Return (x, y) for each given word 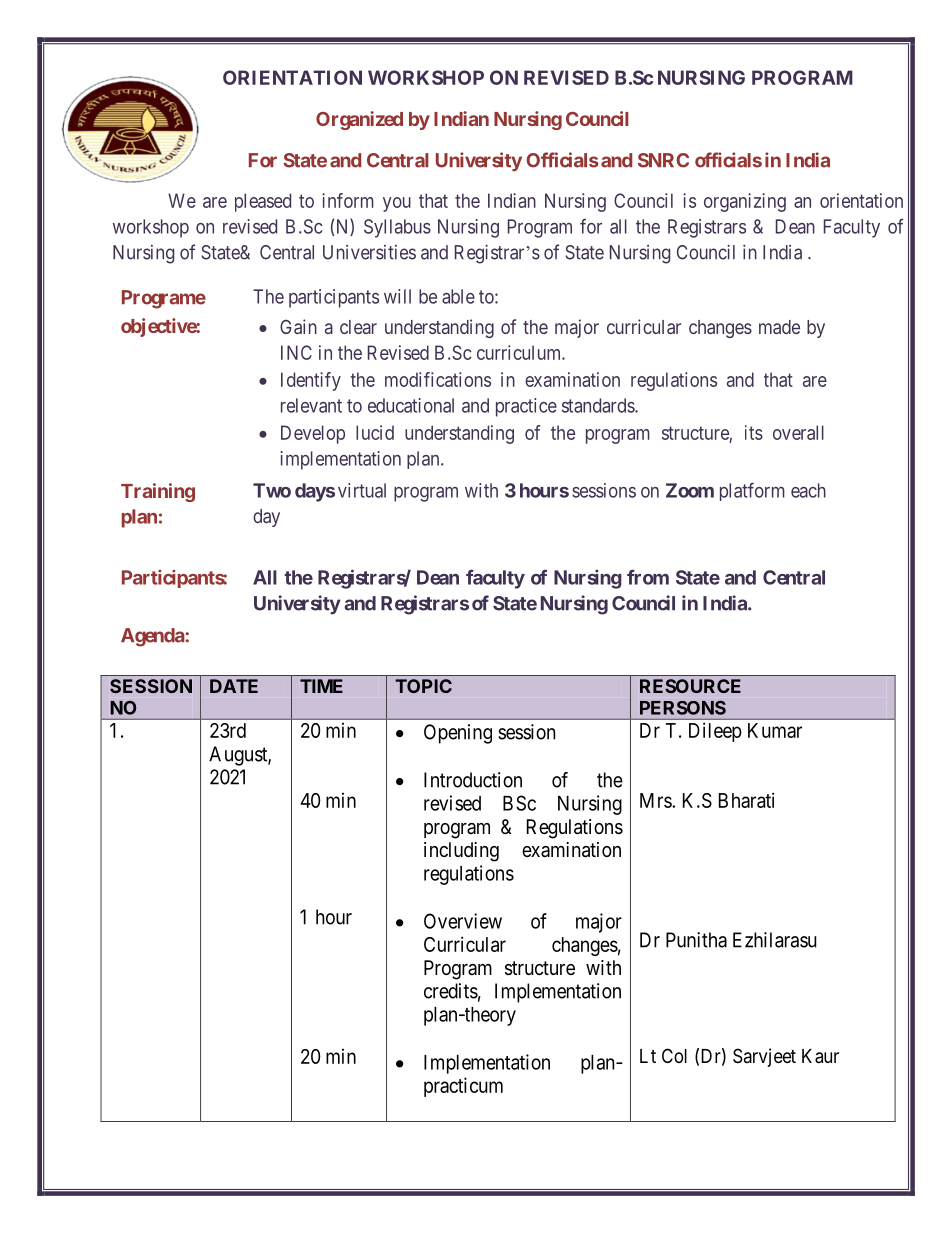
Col (674, 1055)
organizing (745, 202)
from (648, 577)
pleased (263, 202)
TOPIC (423, 686)
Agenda (153, 637)
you (397, 204)
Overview (463, 921)
